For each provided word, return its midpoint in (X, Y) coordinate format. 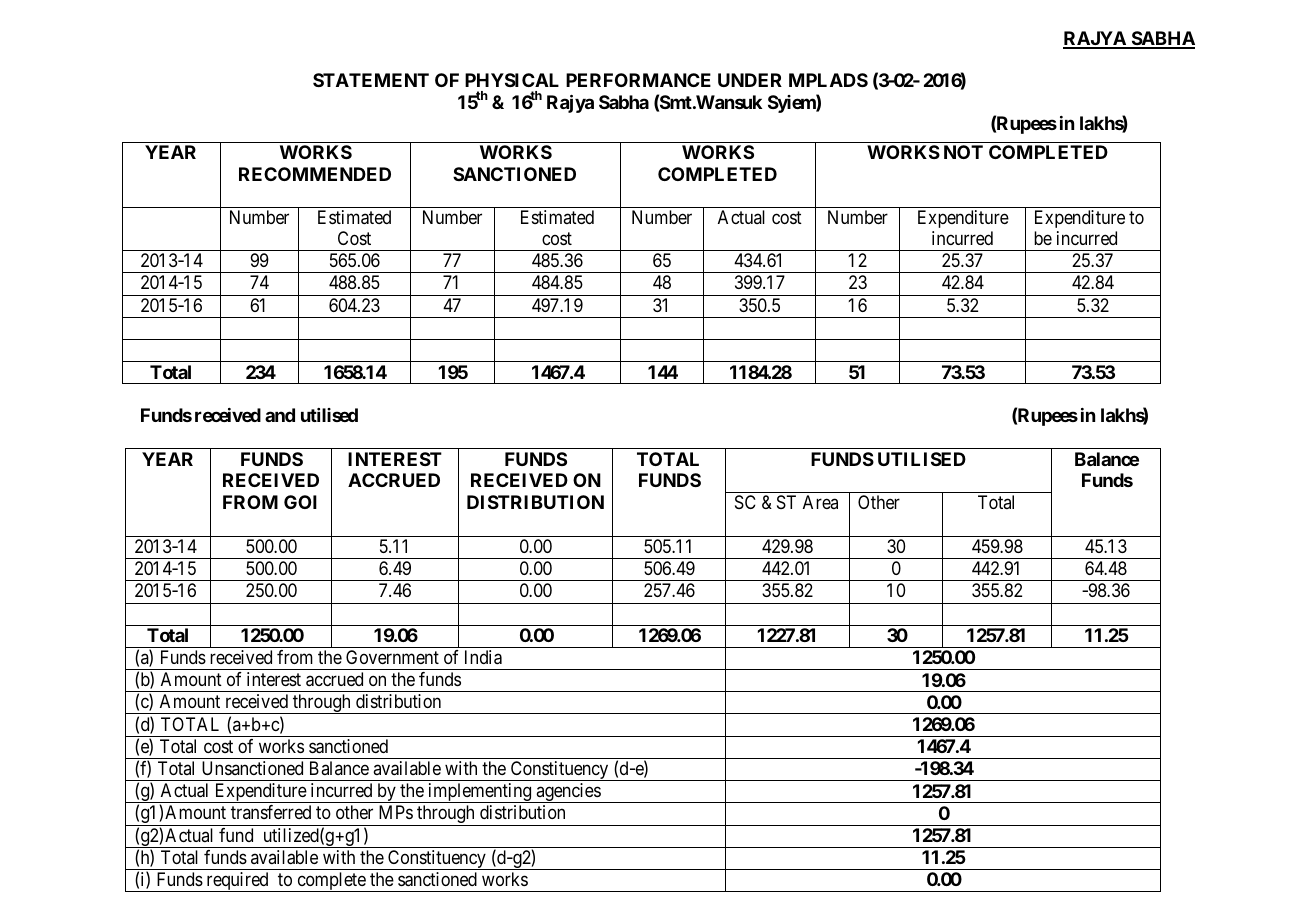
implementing (480, 793)
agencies (568, 793)
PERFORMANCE (638, 80)
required (237, 882)
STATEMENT (371, 80)
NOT (963, 152)
